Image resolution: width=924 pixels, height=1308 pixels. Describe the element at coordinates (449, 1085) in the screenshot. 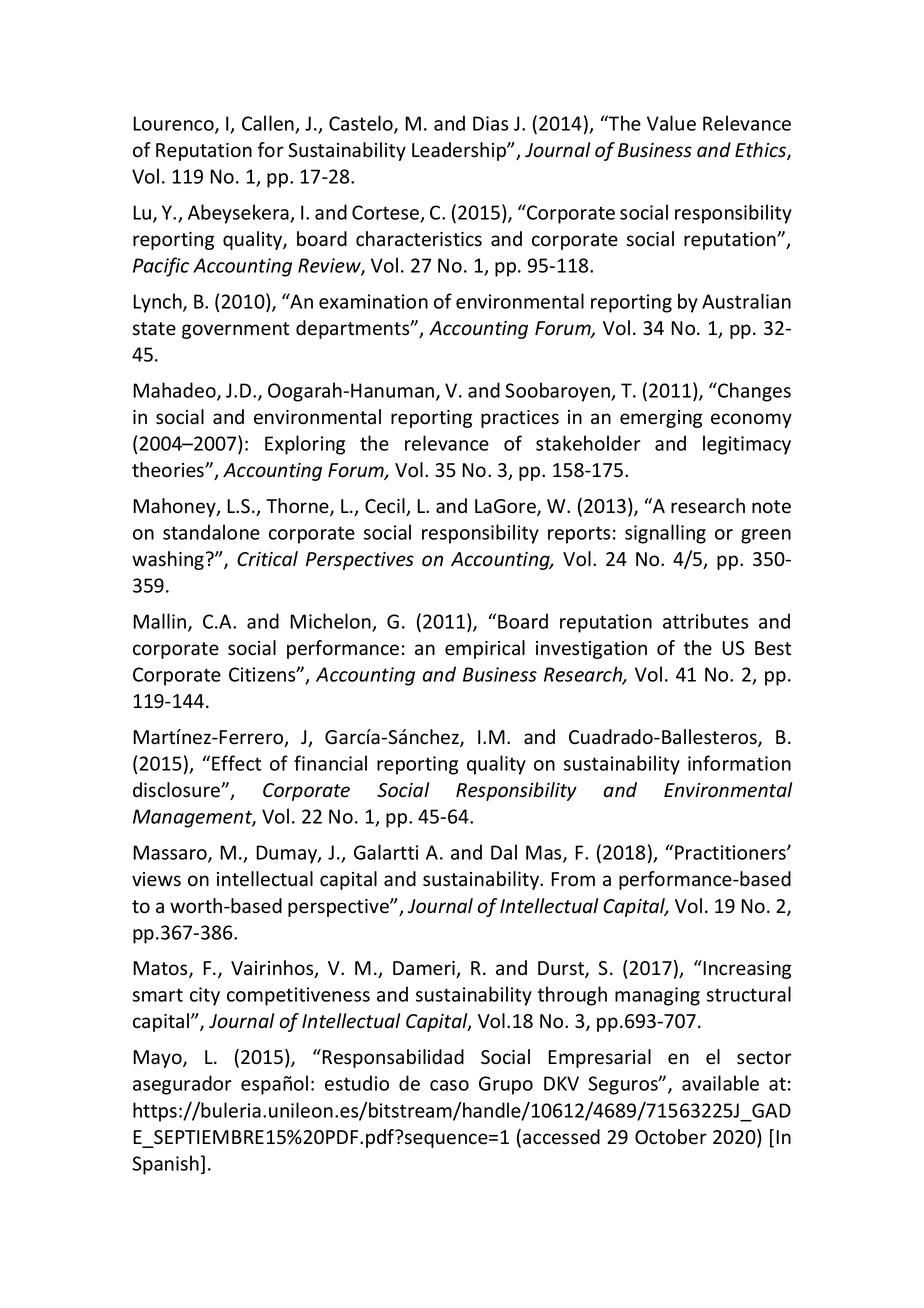

I see `caso` at that location.
